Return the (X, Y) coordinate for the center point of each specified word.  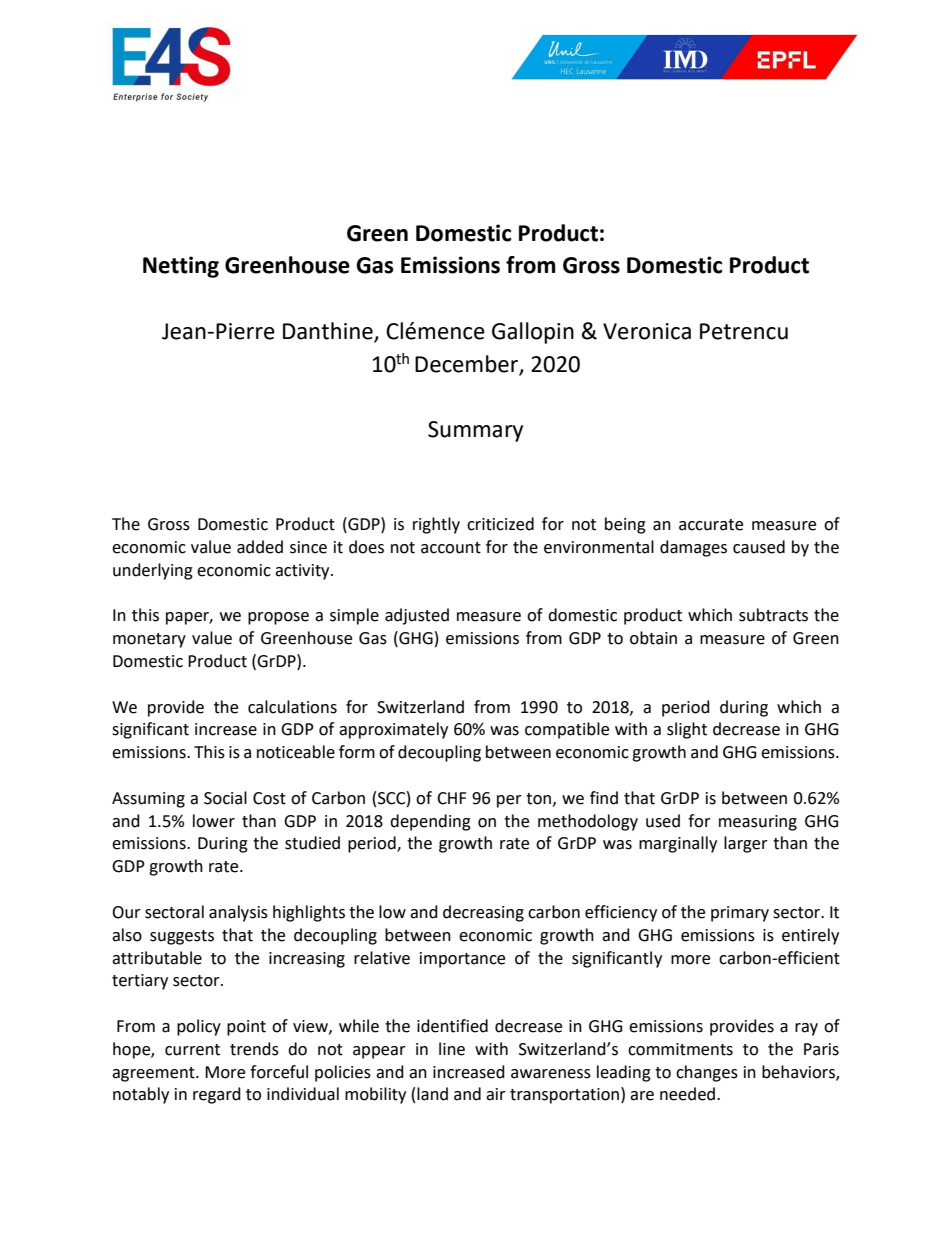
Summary (475, 431)
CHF (451, 798)
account (451, 548)
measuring (758, 823)
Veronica (647, 331)
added (260, 547)
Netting (181, 267)
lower (214, 821)
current (192, 1050)
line (452, 1049)
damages (693, 548)
